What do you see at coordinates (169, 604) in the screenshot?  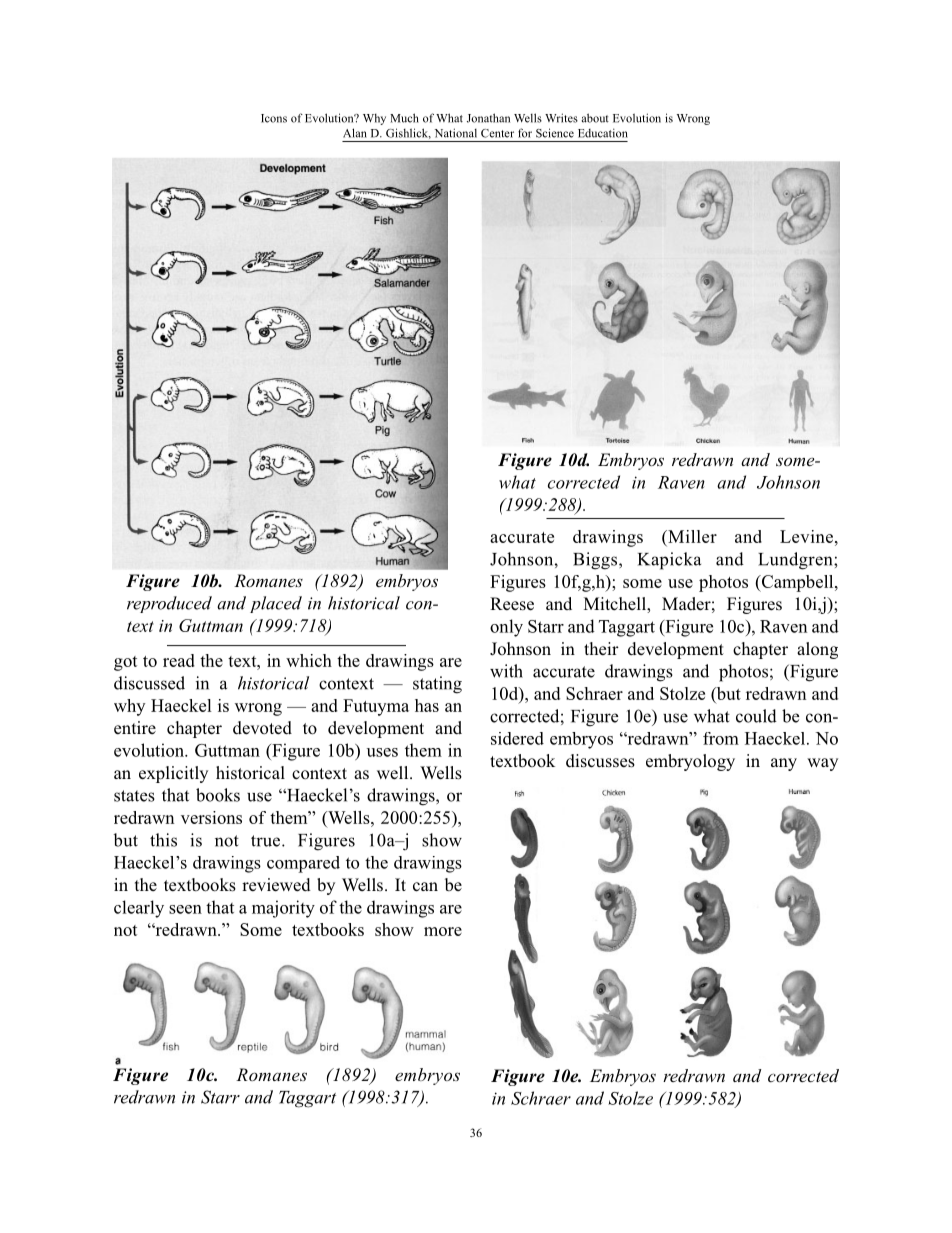 I see `reproduced` at bounding box center [169, 604].
